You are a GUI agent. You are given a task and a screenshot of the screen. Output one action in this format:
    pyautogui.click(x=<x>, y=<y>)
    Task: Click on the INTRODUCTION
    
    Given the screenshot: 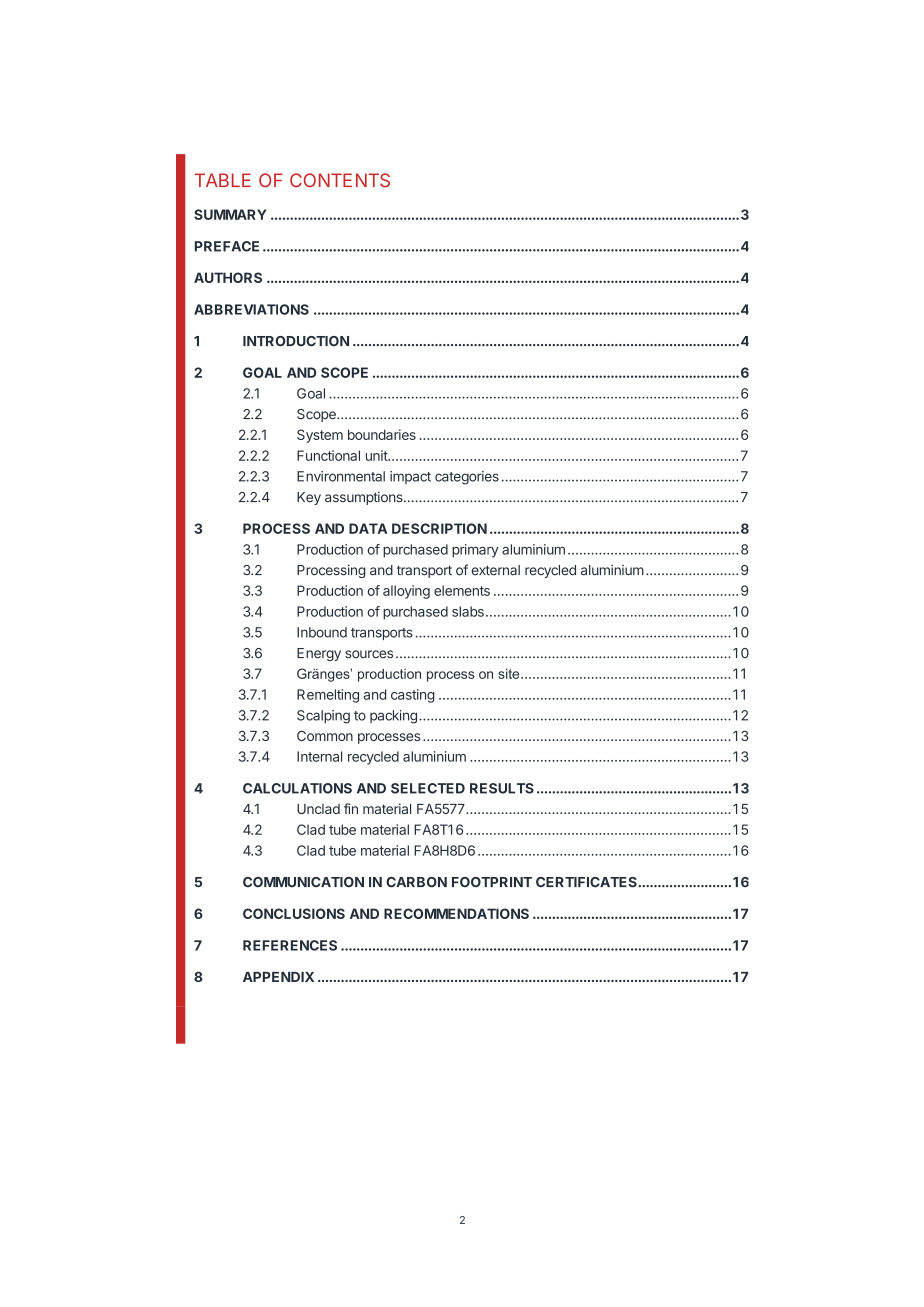 What is the action you would take?
    pyautogui.click(x=296, y=341)
